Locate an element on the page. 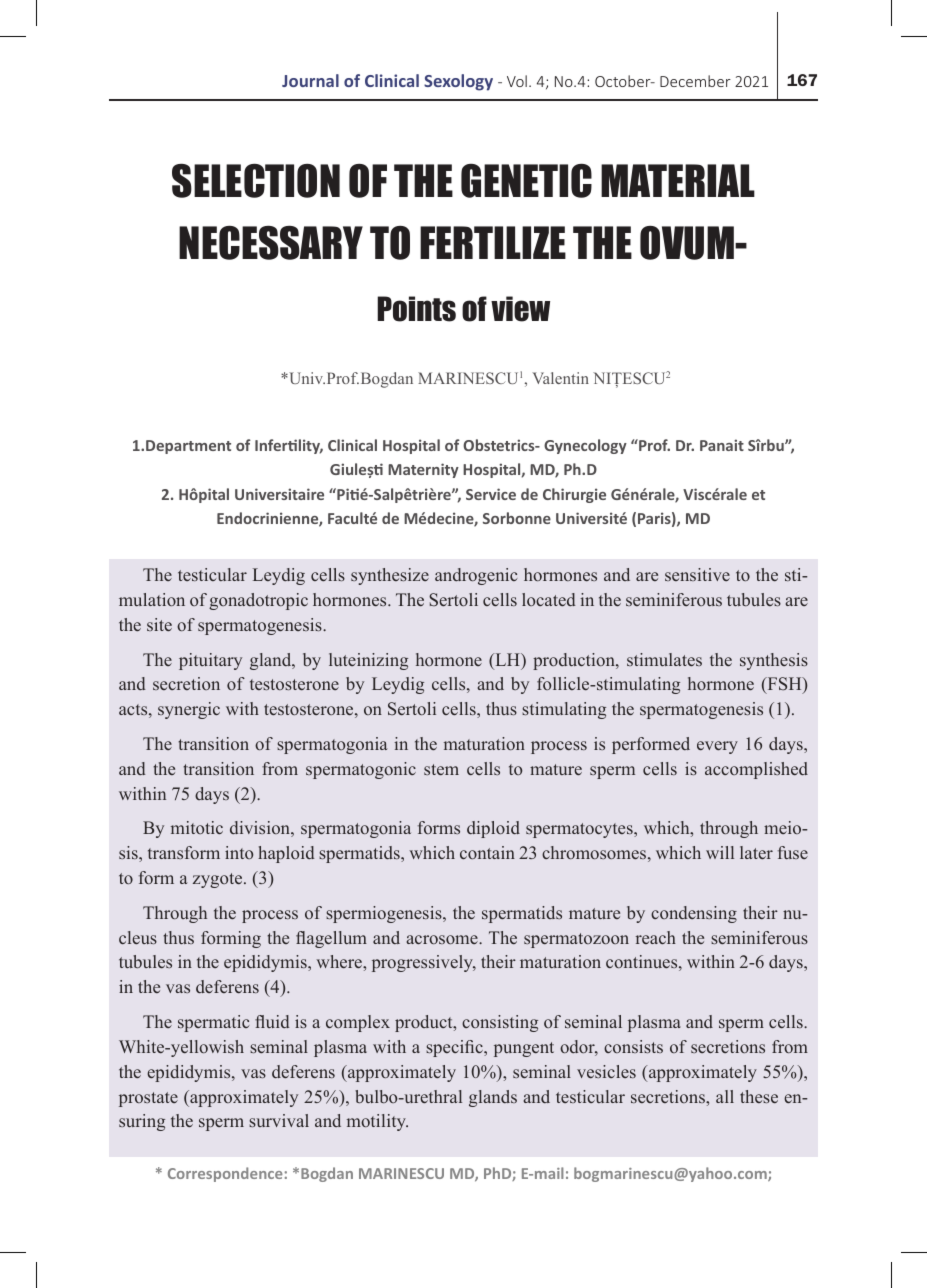  MATERIAL is located at coordinates (678, 180).
